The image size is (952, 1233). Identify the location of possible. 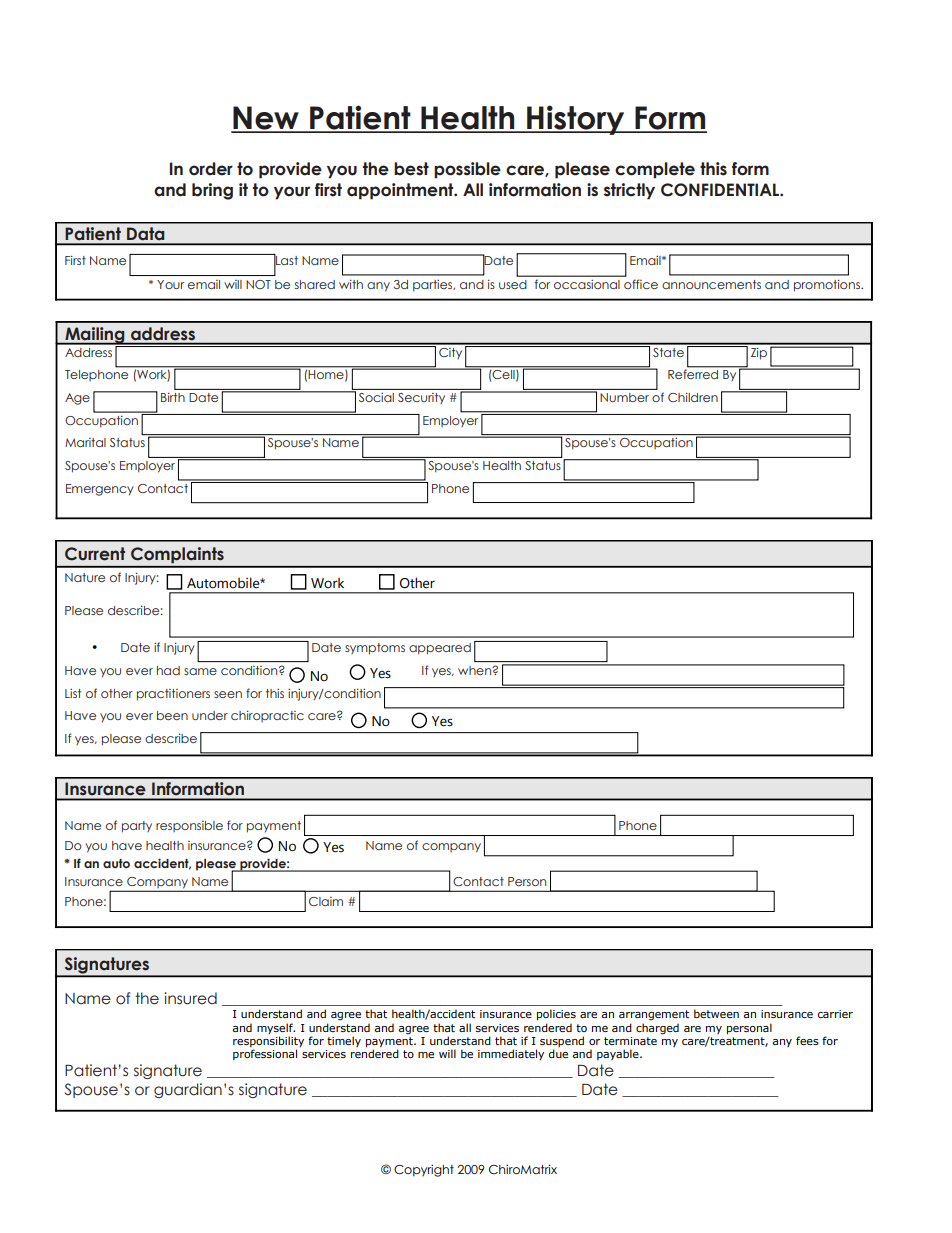
(467, 170).
